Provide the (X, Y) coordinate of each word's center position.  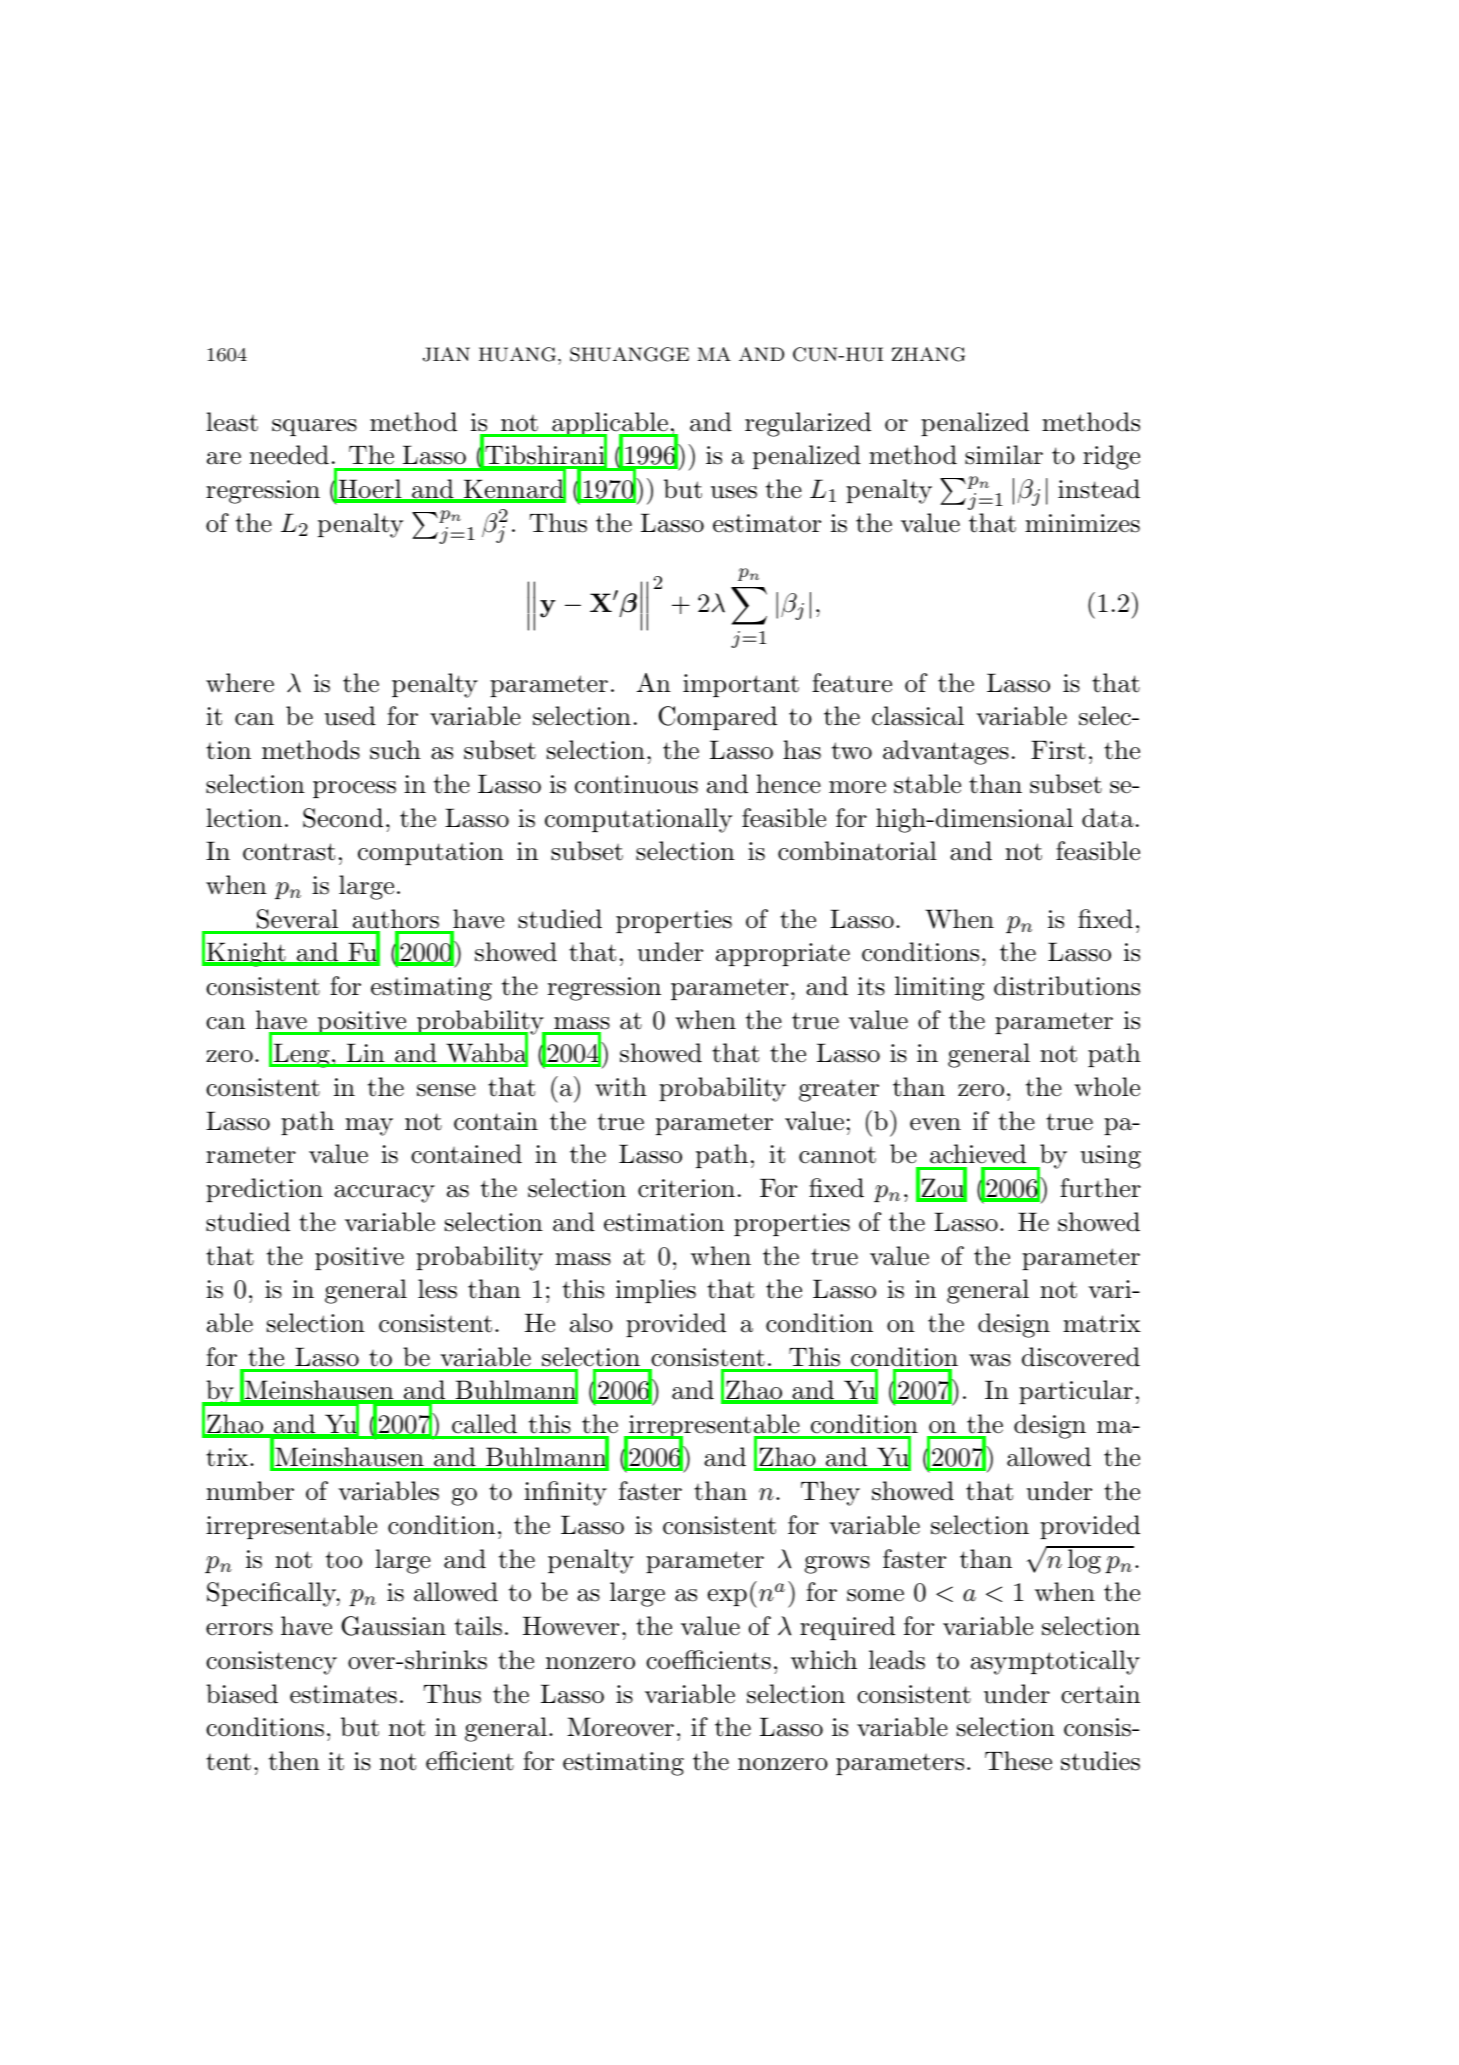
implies (656, 1291)
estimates (343, 1694)
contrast (289, 852)
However (571, 1626)
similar (1004, 455)
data (1108, 818)
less (437, 1289)
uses (734, 492)
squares (314, 427)
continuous (636, 784)
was (990, 1360)
